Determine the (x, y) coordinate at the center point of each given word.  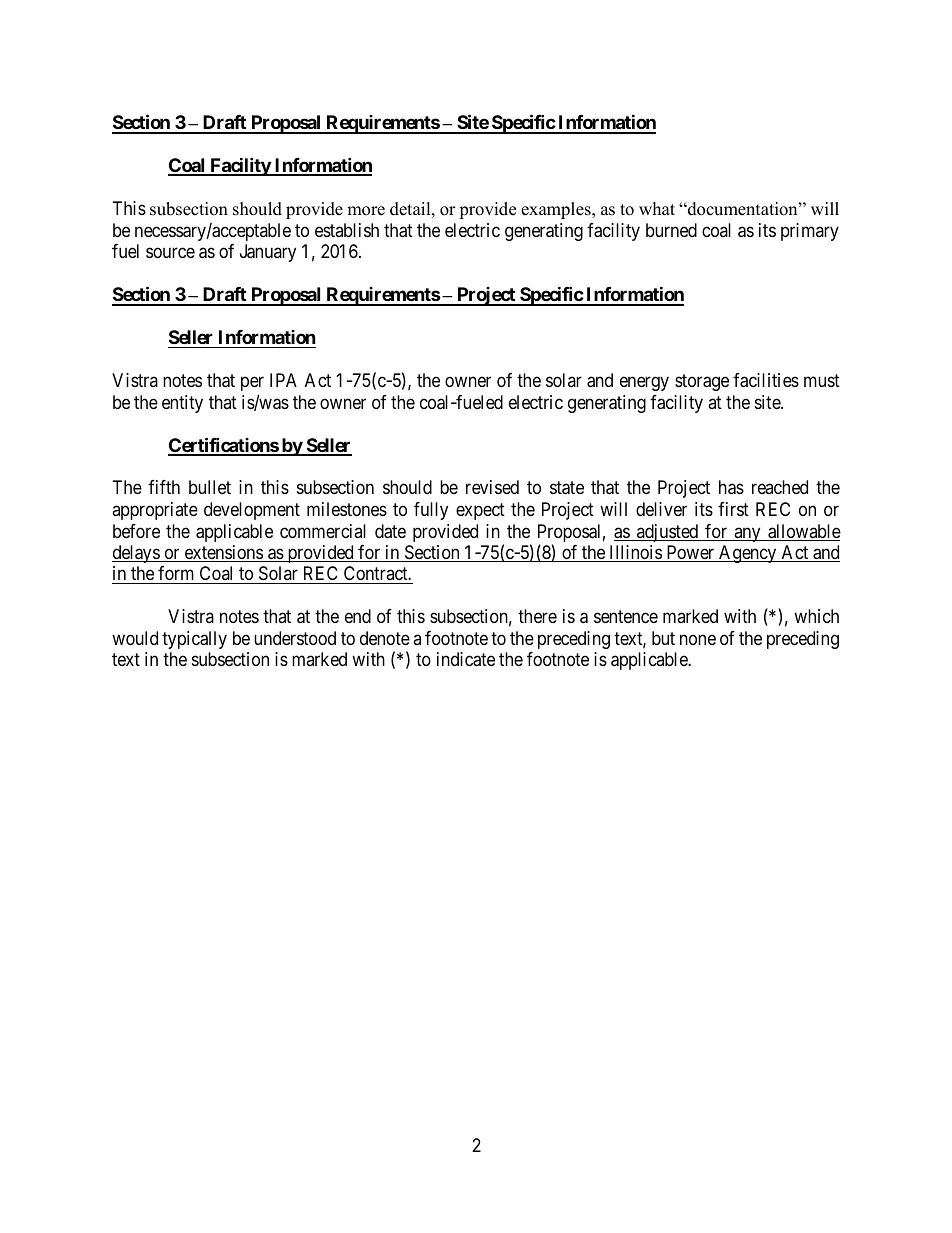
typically (194, 640)
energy (644, 383)
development (252, 511)
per (252, 383)
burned (671, 230)
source (170, 252)
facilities (766, 380)
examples (557, 210)
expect (480, 511)
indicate (466, 659)
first (733, 509)
